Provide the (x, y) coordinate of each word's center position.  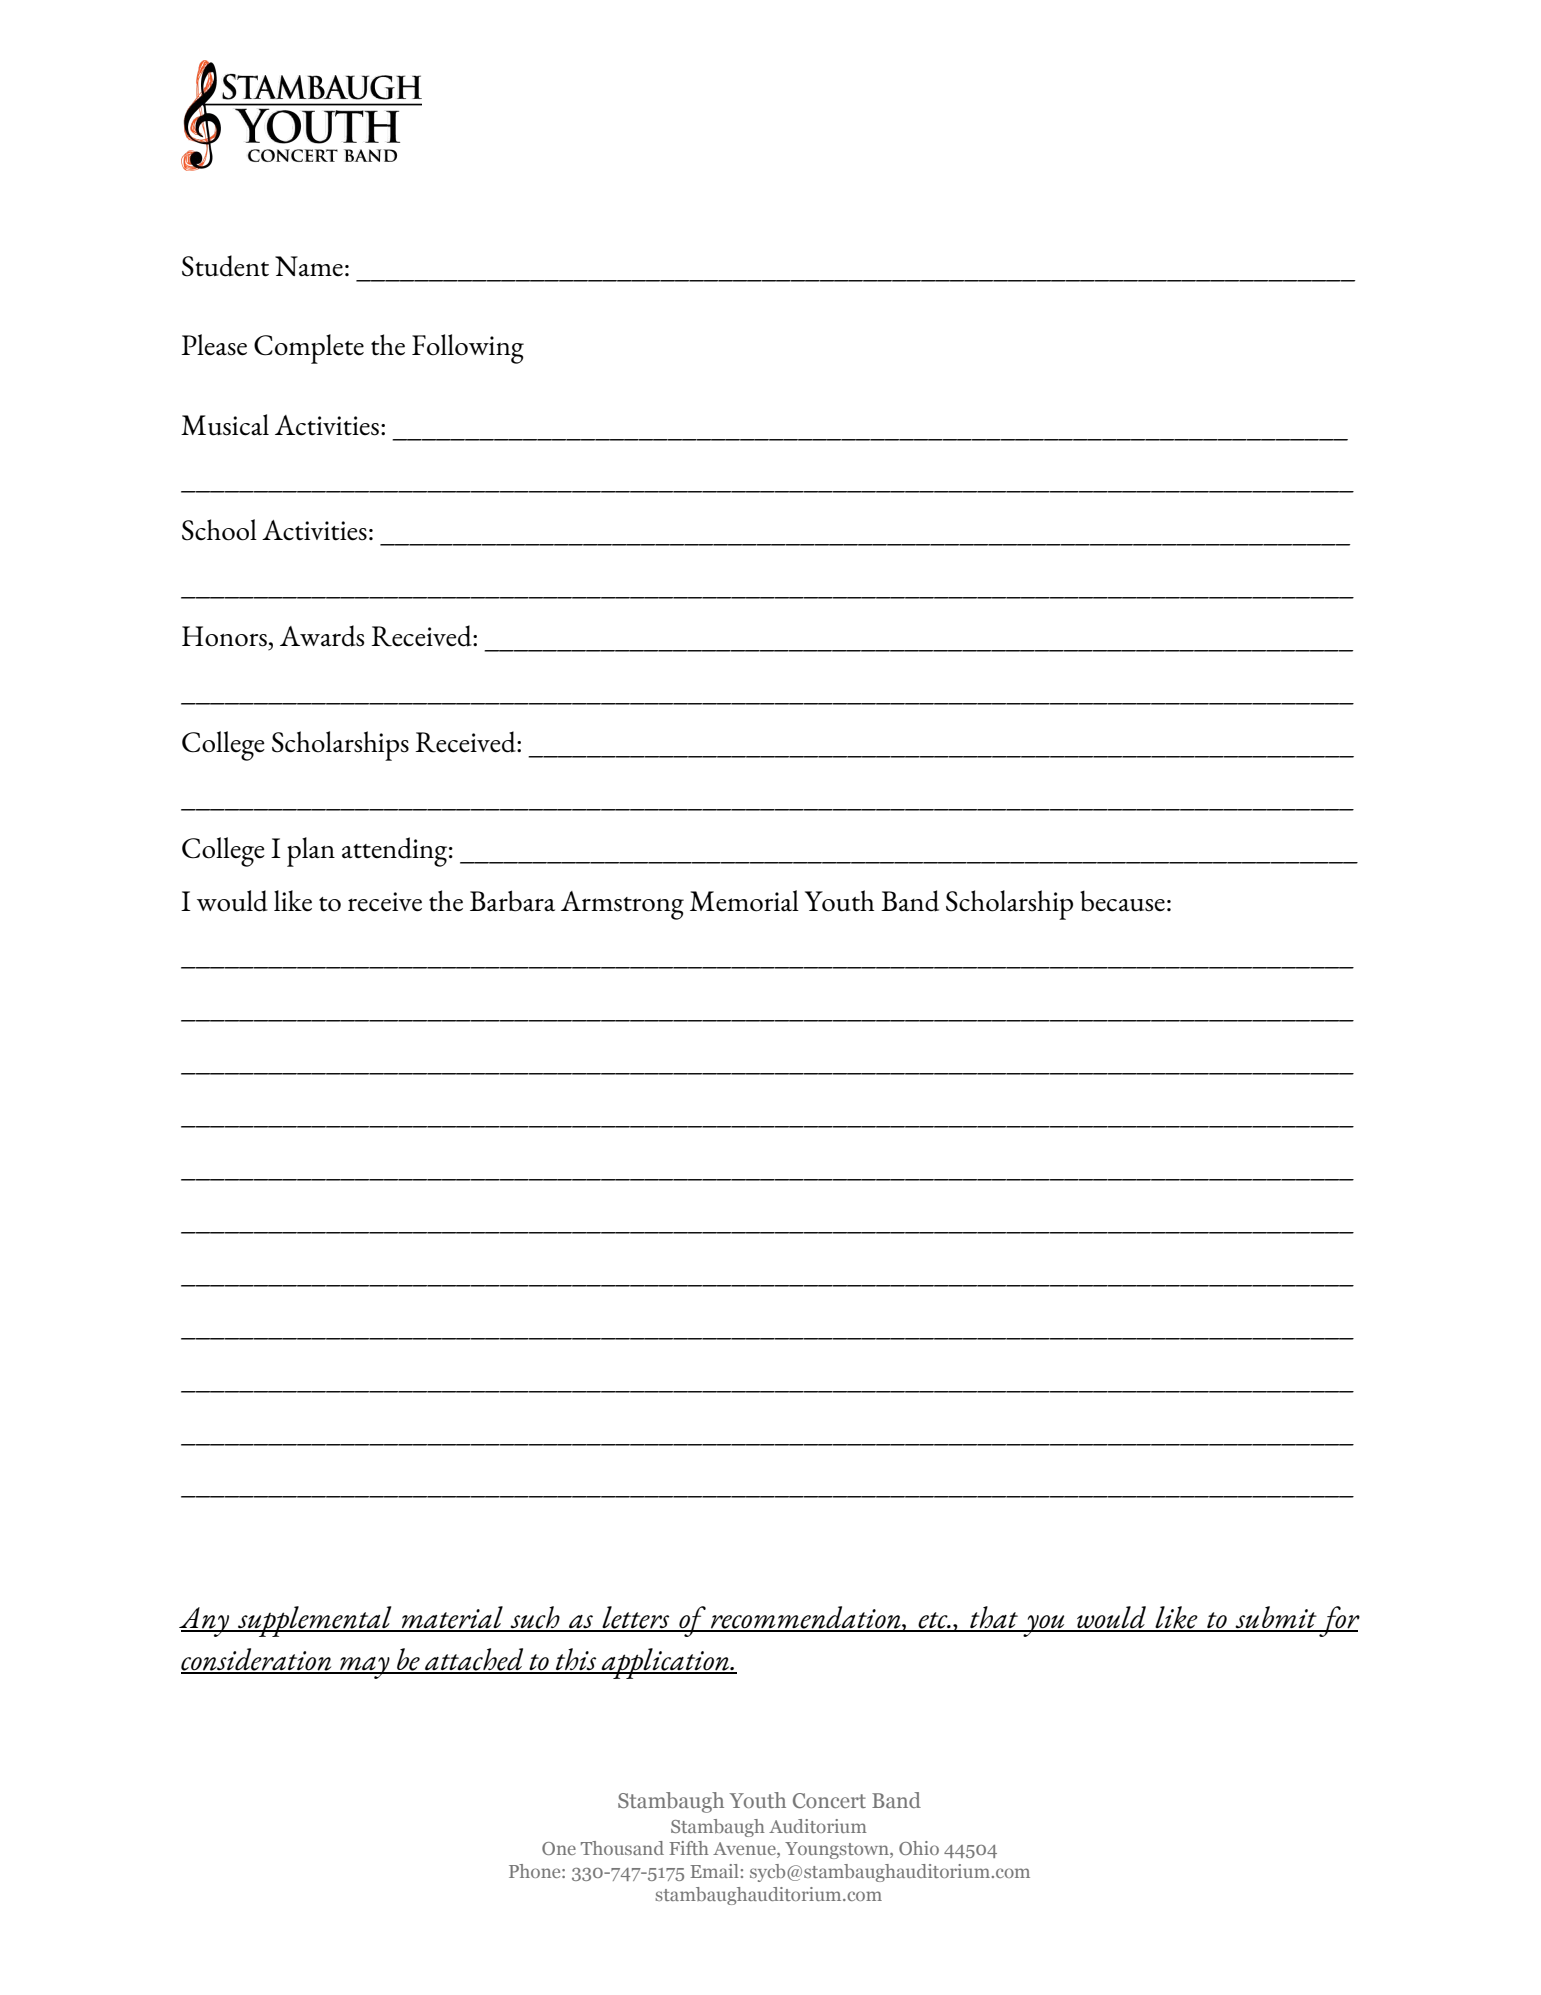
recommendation (806, 1618)
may (365, 1668)
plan (311, 852)
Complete (309, 349)
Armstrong (622, 905)
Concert (829, 1800)
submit (1276, 1618)
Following (468, 349)
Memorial (744, 901)
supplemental (315, 1621)
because (1122, 901)
